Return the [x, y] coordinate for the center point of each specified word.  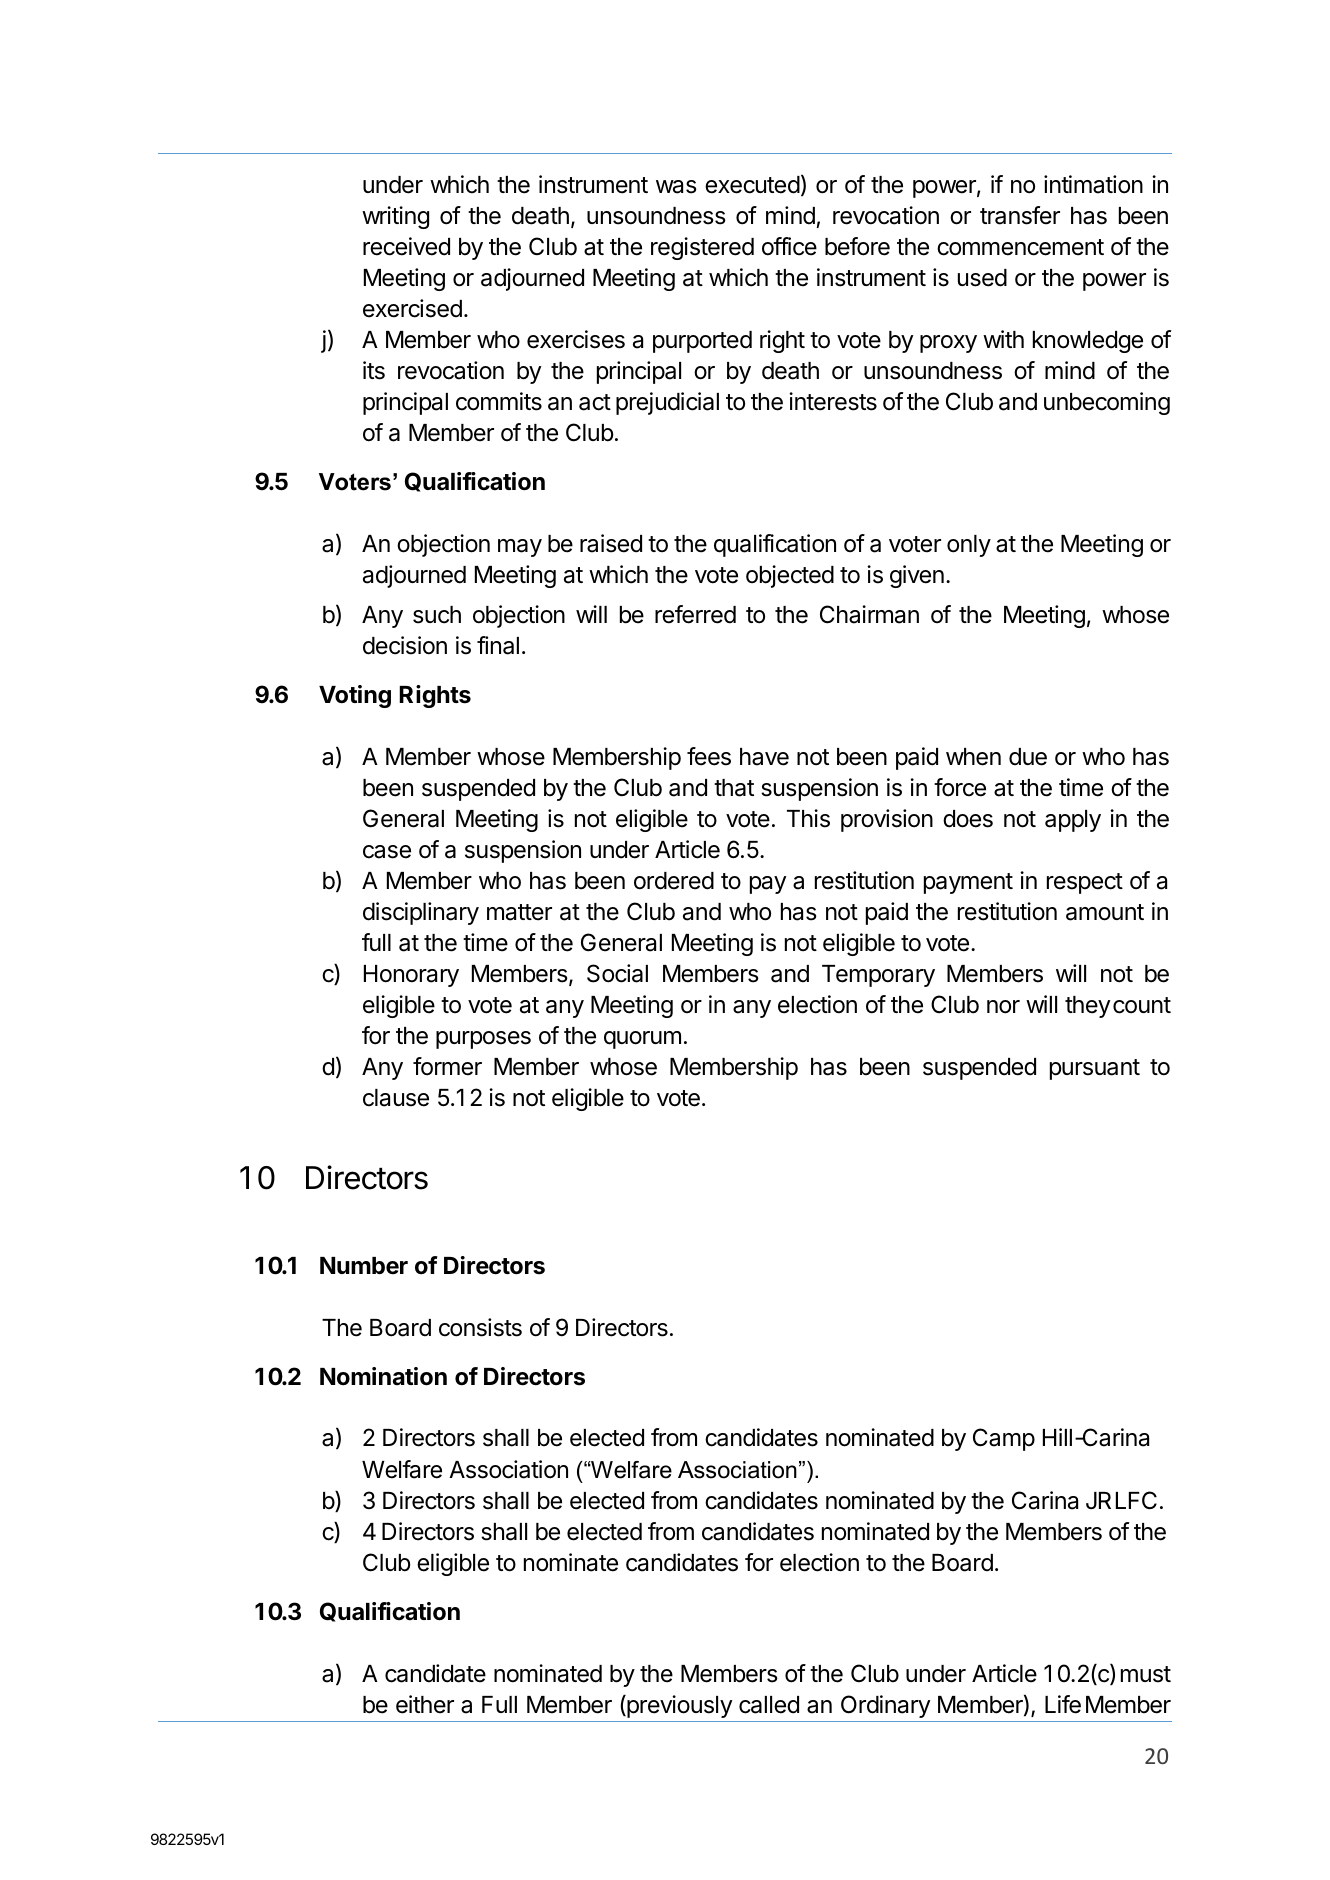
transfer [1020, 215]
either [425, 1704]
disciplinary [421, 913]
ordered [674, 881]
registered [702, 248]
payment [968, 883]
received [406, 246]
